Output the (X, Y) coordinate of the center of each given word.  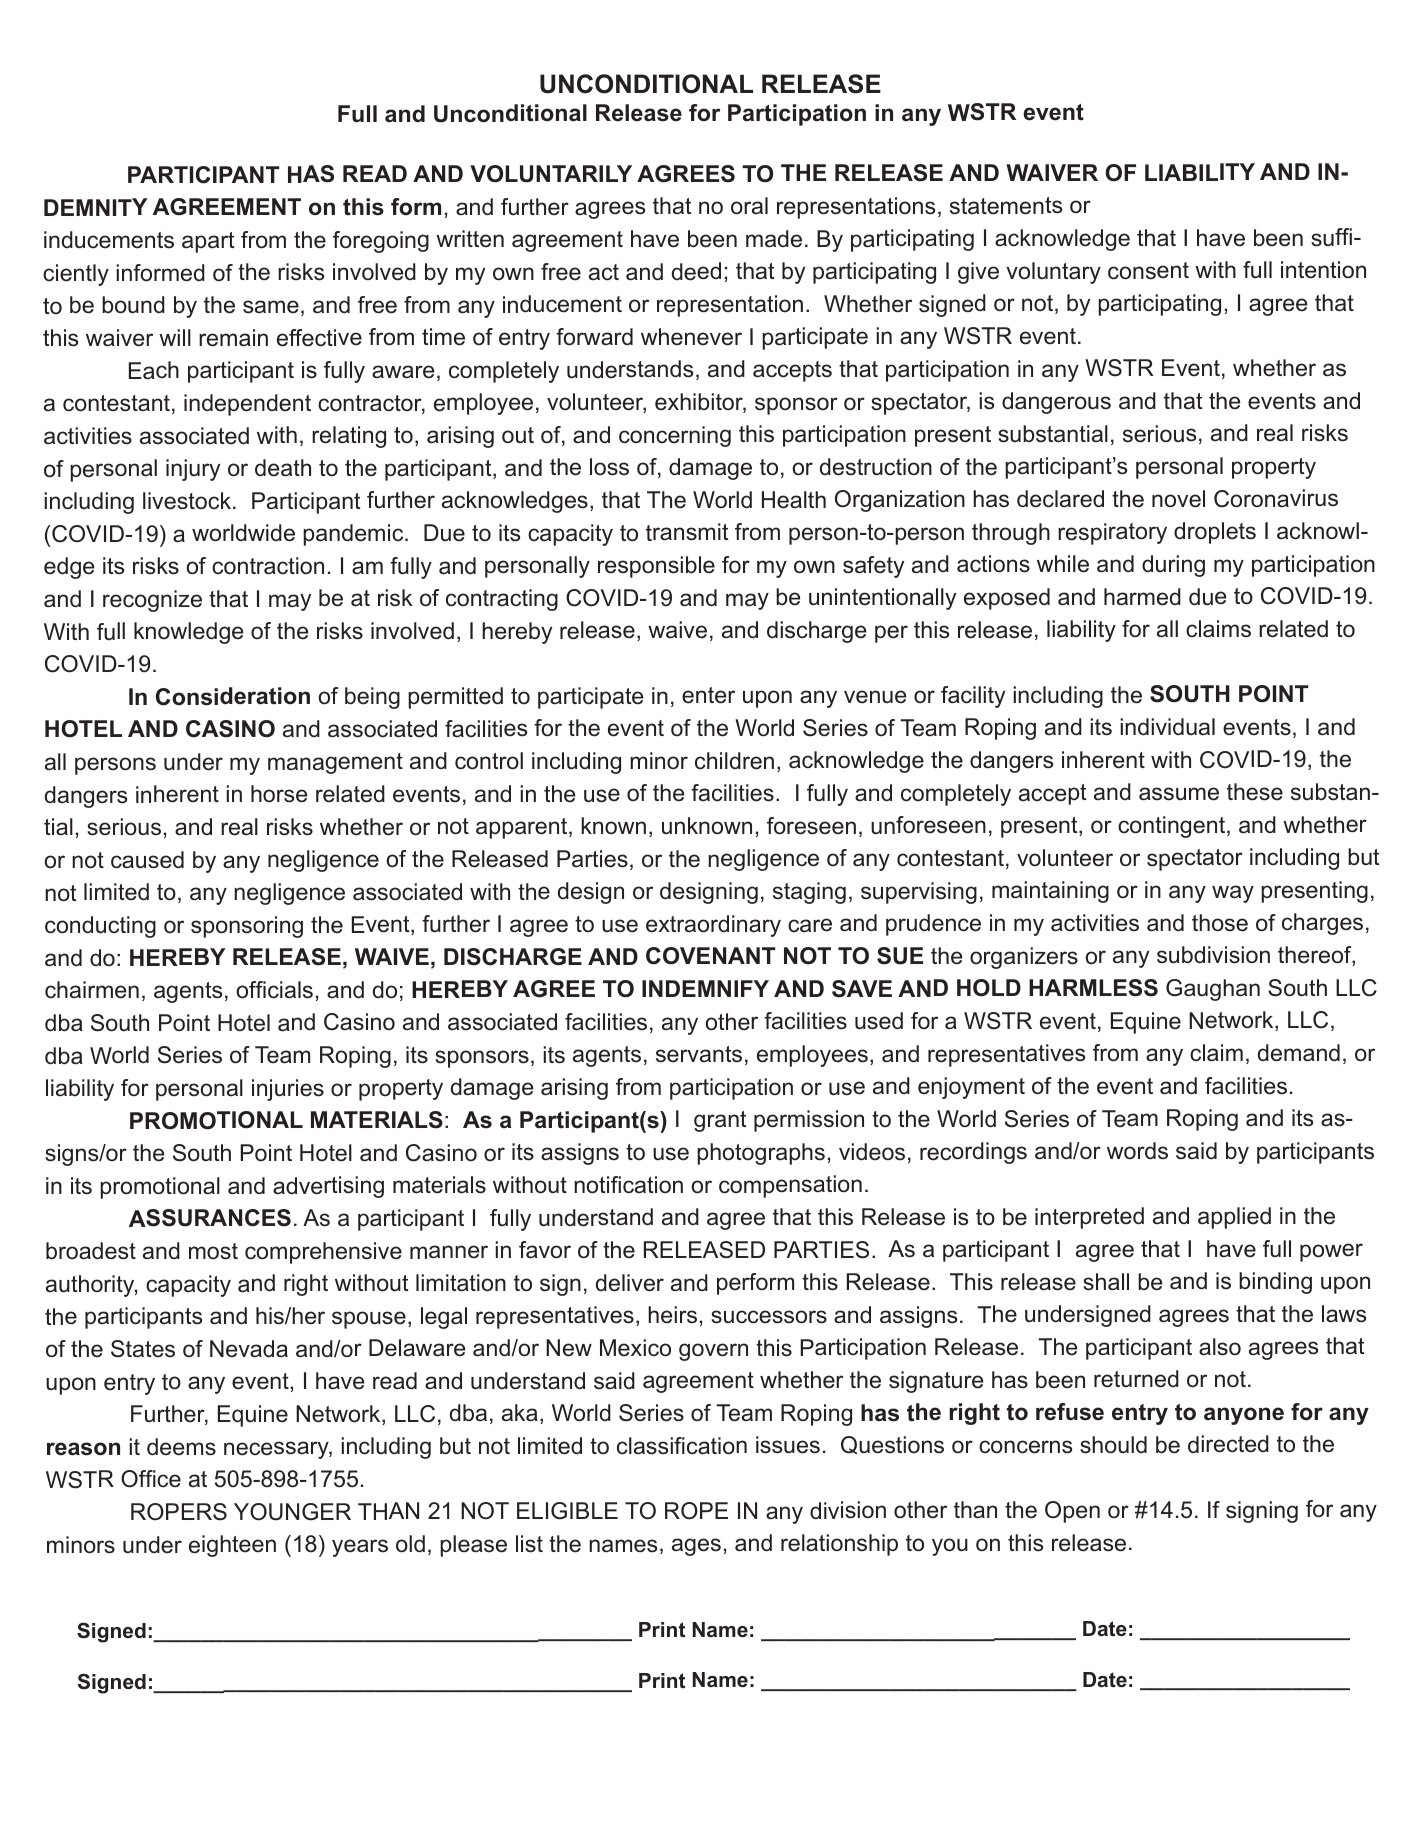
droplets (1215, 533)
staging (809, 893)
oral (749, 206)
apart (208, 242)
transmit (687, 532)
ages (696, 1547)
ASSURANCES (210, 1218)
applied (1234, 1218)
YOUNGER (292, 1512)
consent (1148, 271)
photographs (761, 1154)
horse (279, 794)
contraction (268, 566)
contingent (1173, 827)
